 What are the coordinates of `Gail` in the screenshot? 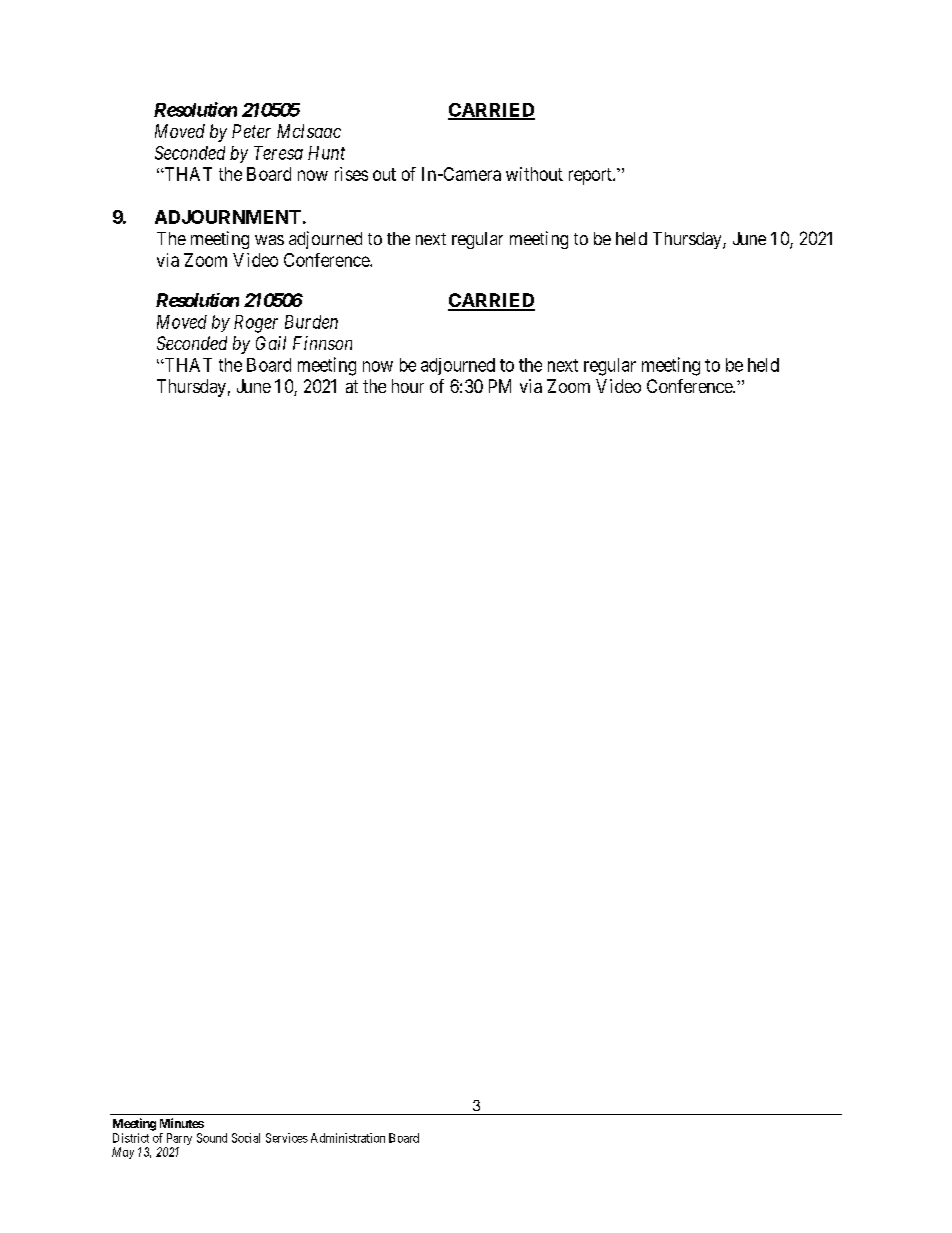 It's located at (271, 343).
